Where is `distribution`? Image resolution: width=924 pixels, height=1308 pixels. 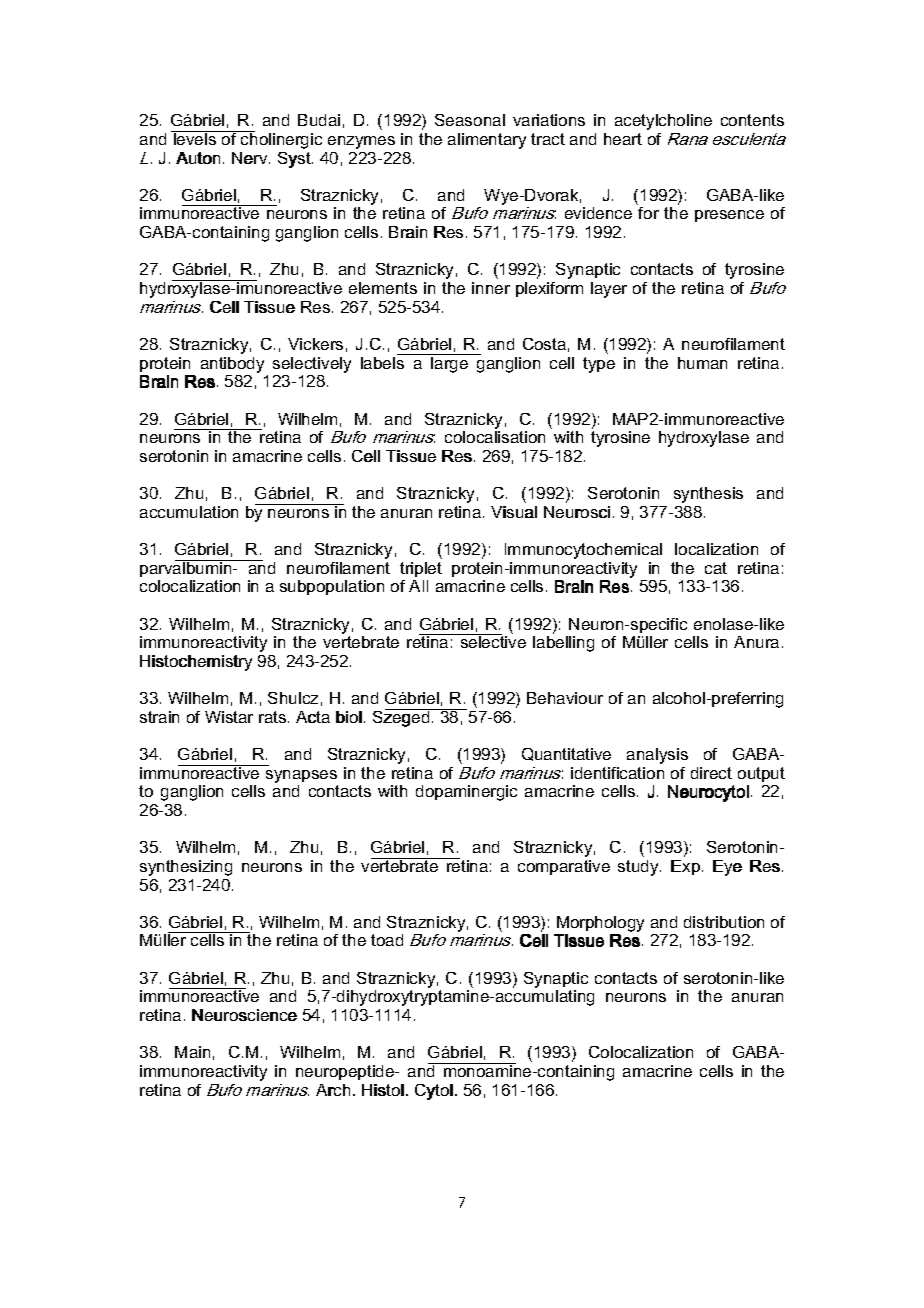 distribution is located at coordinates (724, 922).
